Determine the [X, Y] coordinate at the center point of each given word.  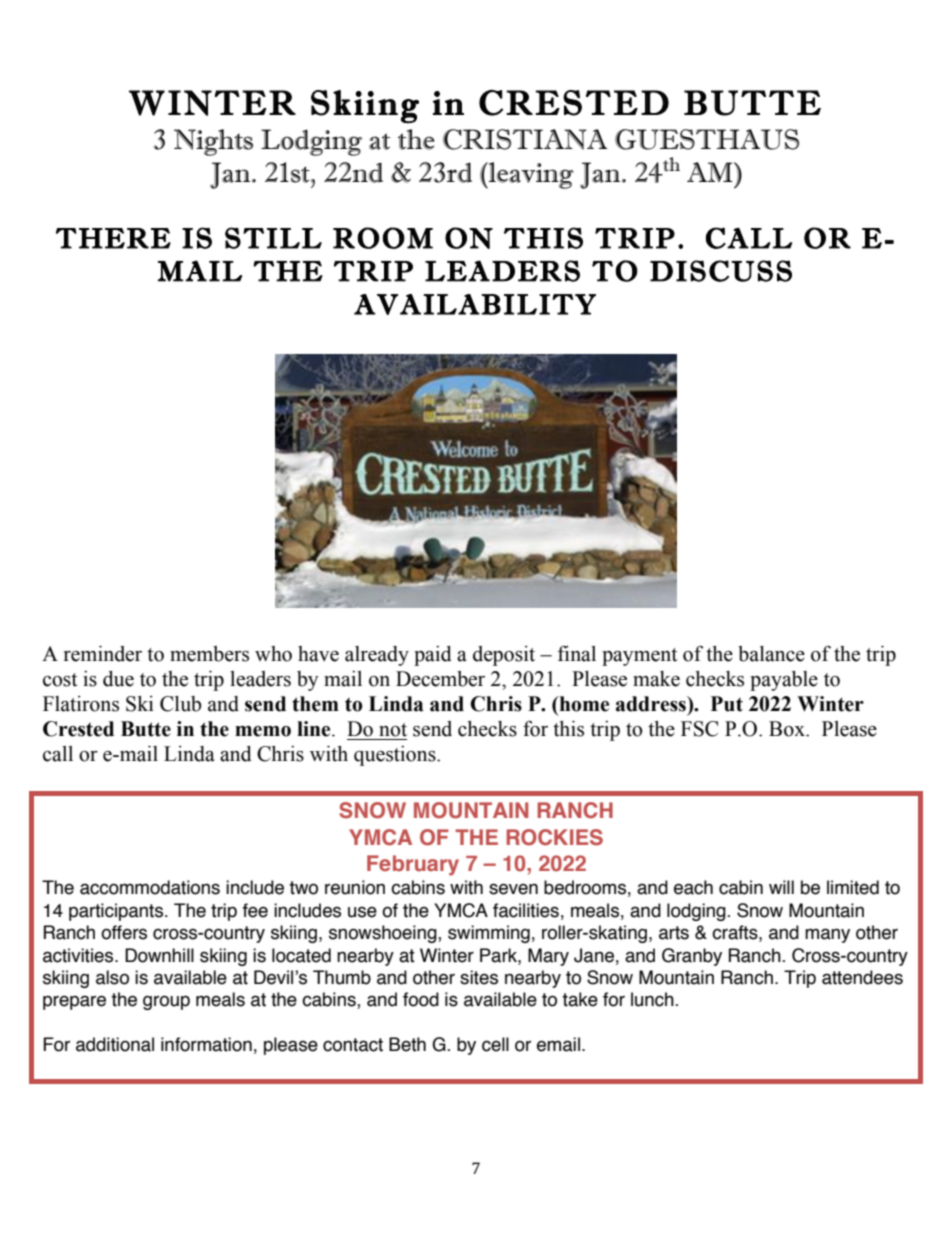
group [166, 1002]
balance [771, 654]
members [209, 654]
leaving [530, 175]
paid [433, 656]
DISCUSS [721, 271]
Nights [213, 142]
